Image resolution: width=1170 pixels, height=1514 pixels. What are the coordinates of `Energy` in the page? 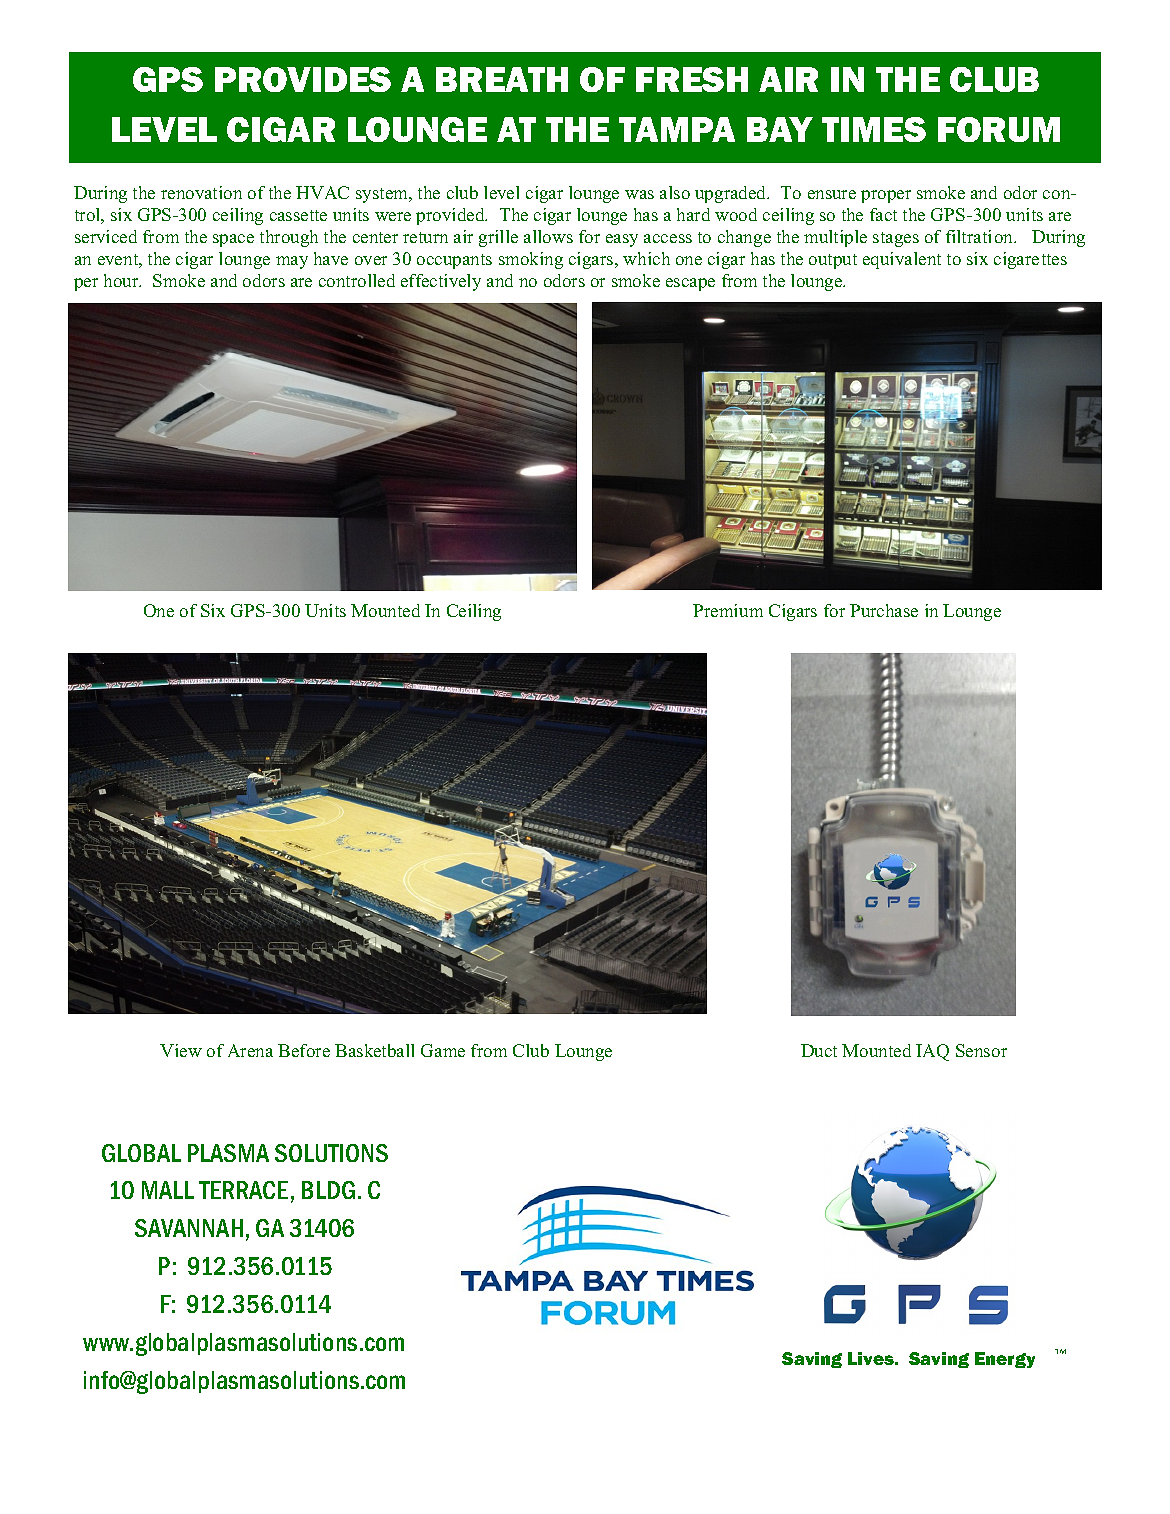 It's located at (1005, 1360).
